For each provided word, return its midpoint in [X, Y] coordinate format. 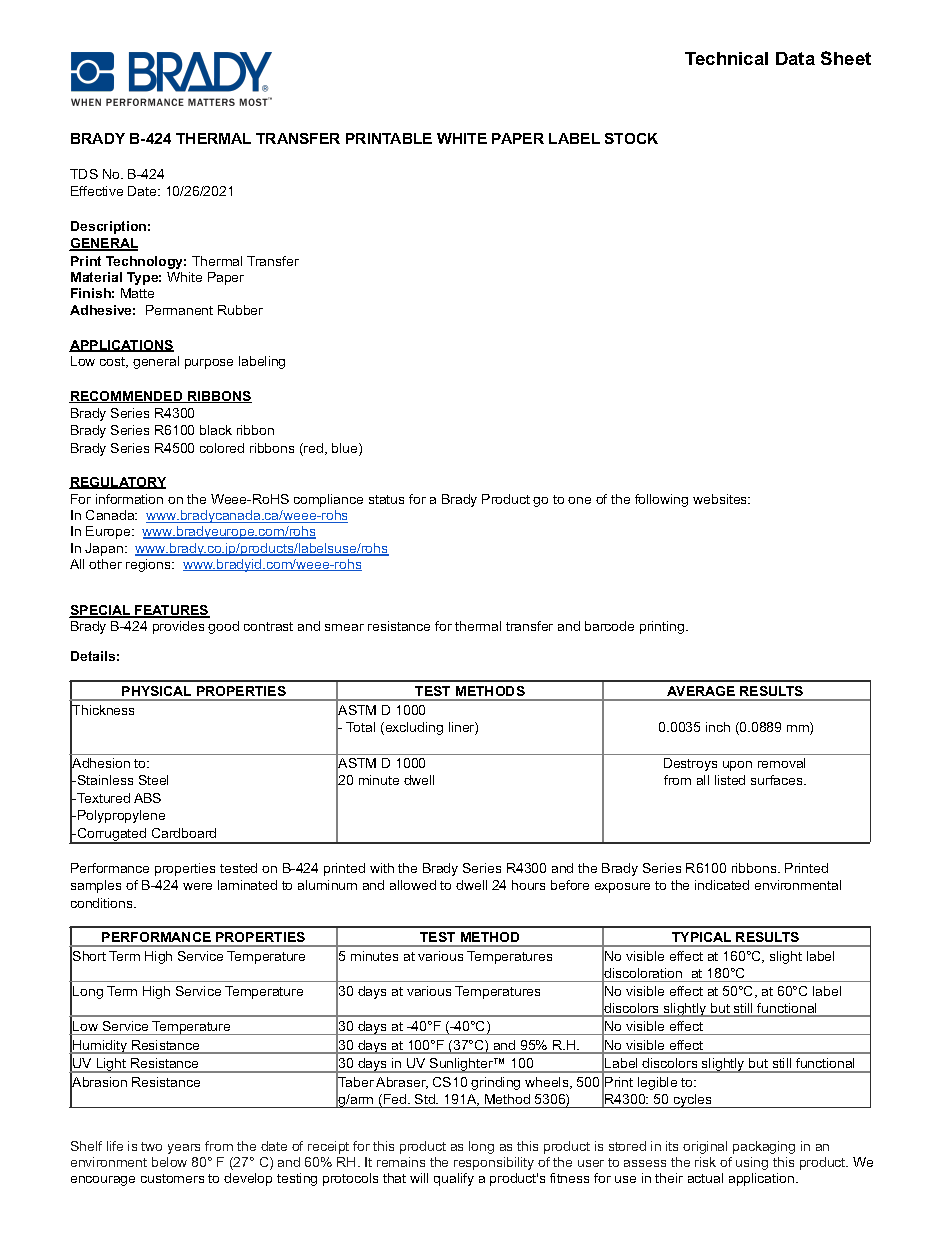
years [184, 1149]
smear [344, 627]
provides [178, 627]
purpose [209, 364]
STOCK [631, 138]
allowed [413, 885]
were [197, 886]
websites [721, 499]
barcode [609, 626]
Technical [726, 58]
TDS [84, 174]
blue [346, 449]
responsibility [494, 1163]
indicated [722, 885]
